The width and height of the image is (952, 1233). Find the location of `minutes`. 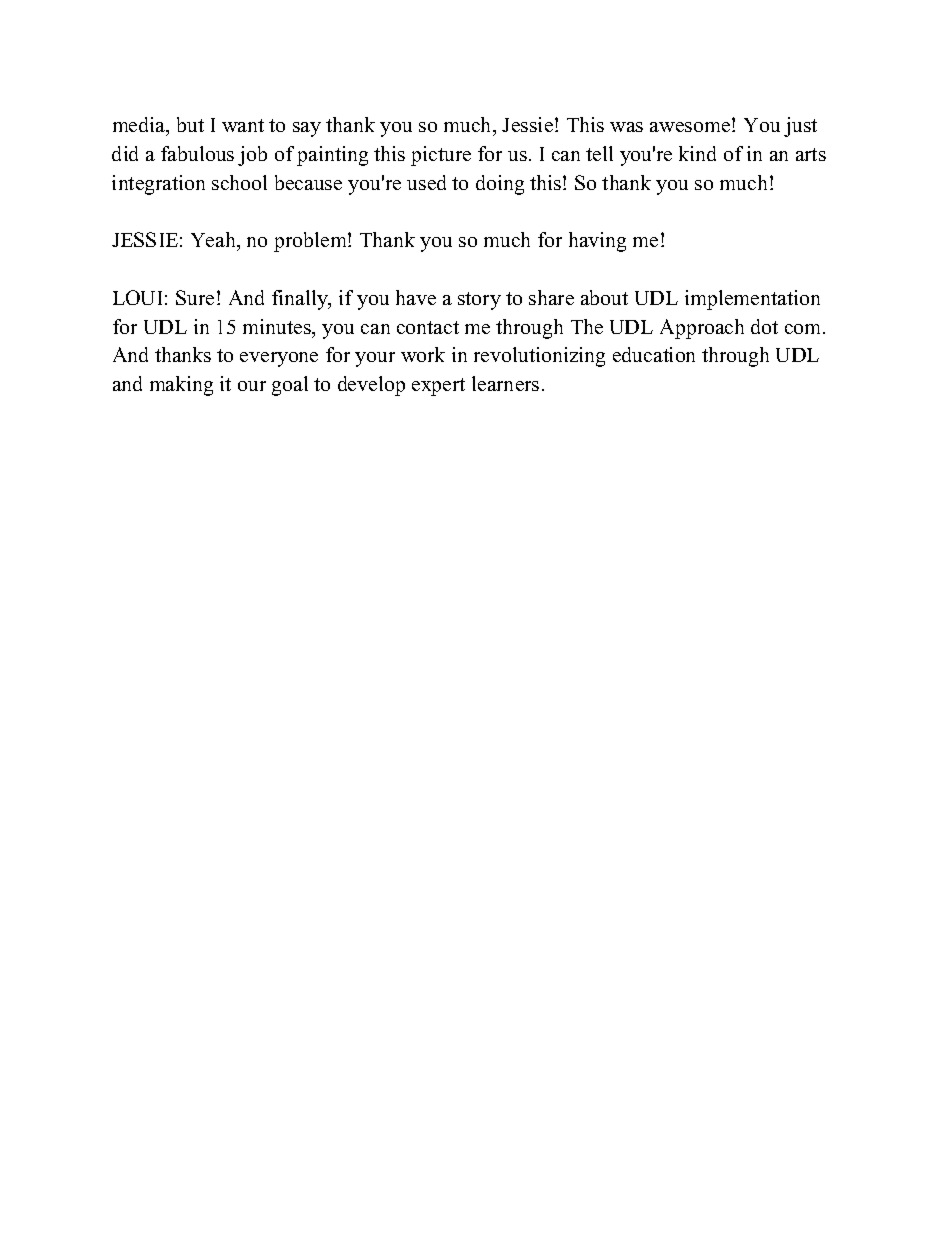

minutes is located at coordinates (278, 326).
